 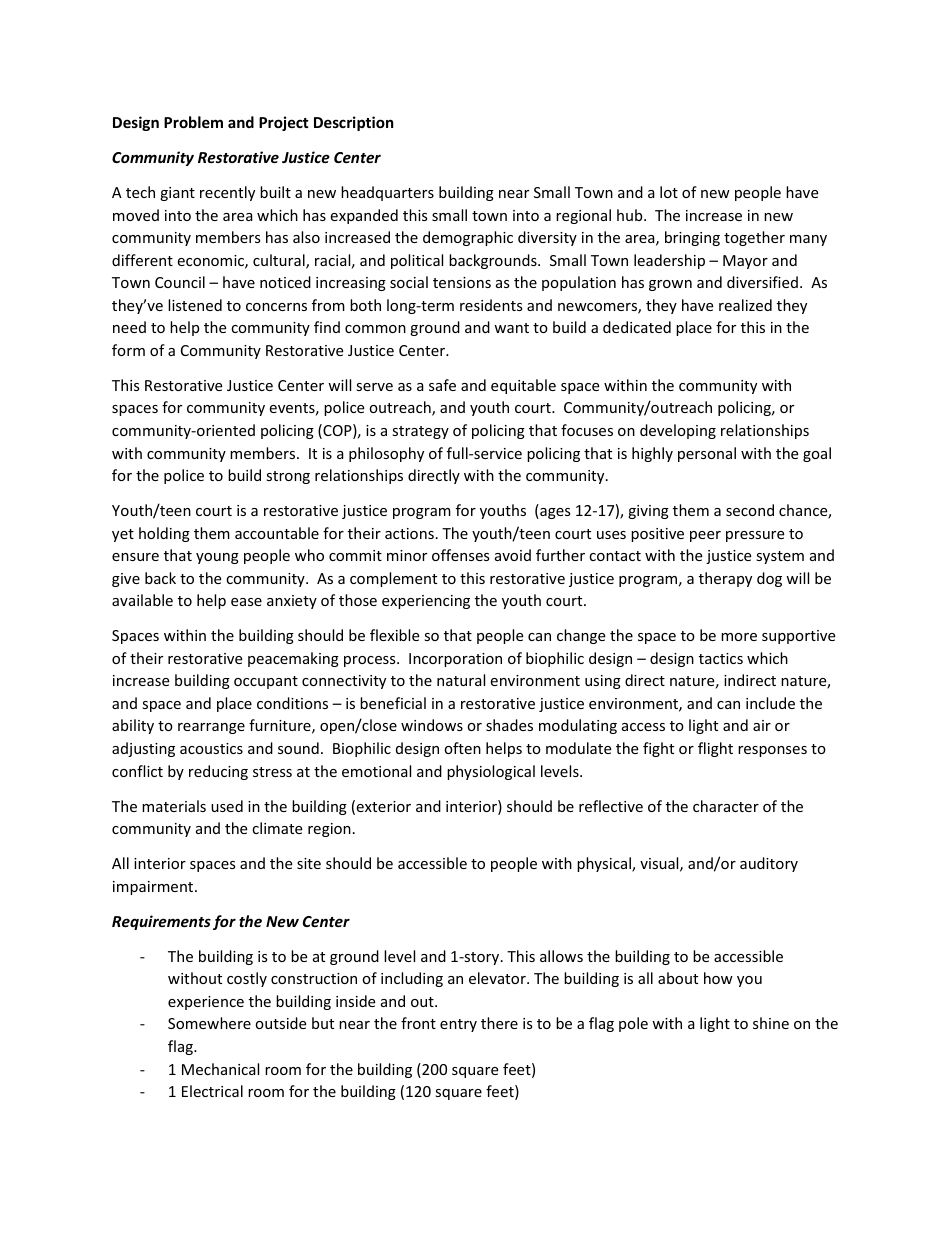 I want to click on acoustics, so click(x=211, y=748).
